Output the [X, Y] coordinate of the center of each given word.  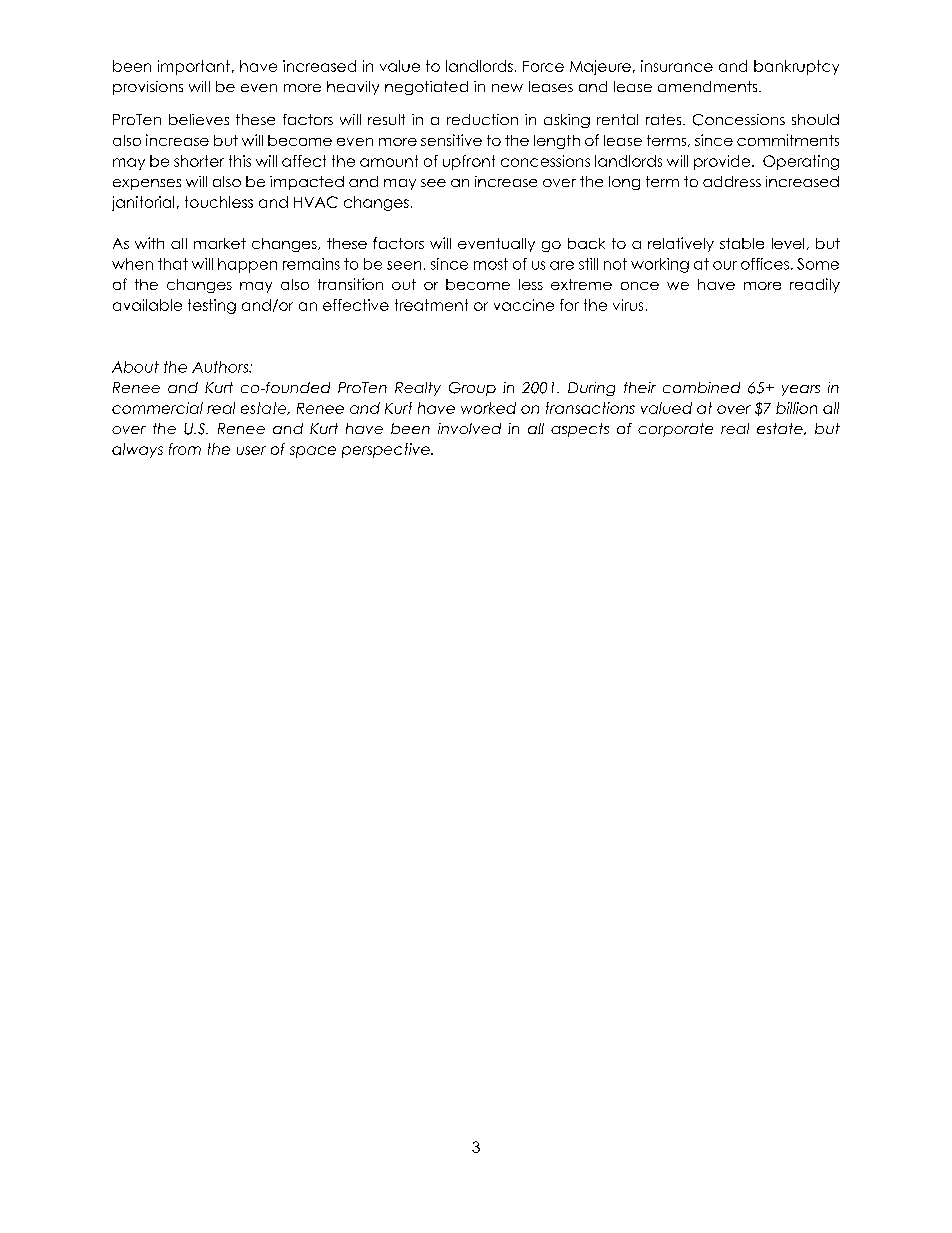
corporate [675, 430]
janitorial [143, 203]
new [507, 88]
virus [628, 305]
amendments [709, 86]
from [185, 449]
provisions [148, 88]
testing [212, 306]
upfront [469, 162]
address [732, 181]
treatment [431, 305]
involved [469, 428]
